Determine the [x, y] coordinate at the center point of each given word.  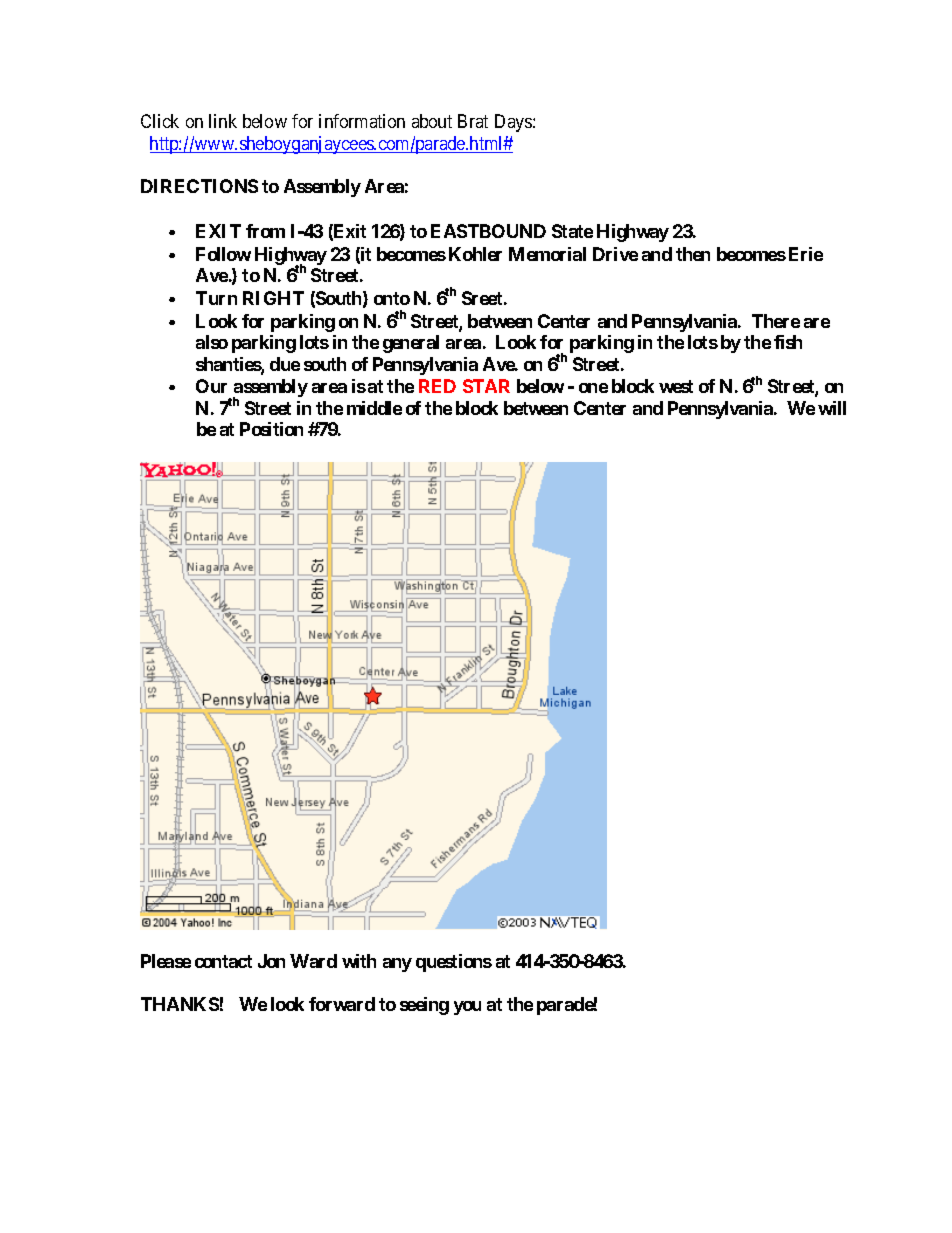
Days [514, 123]
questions [454, 963]
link [223, 121]
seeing [424, 1006]
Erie [806, 254]
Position [271, 429]
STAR [486, 386]
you [467, 1008]
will [832, 408]
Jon [271, 961]
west [676, 386]
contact [223, 961]
